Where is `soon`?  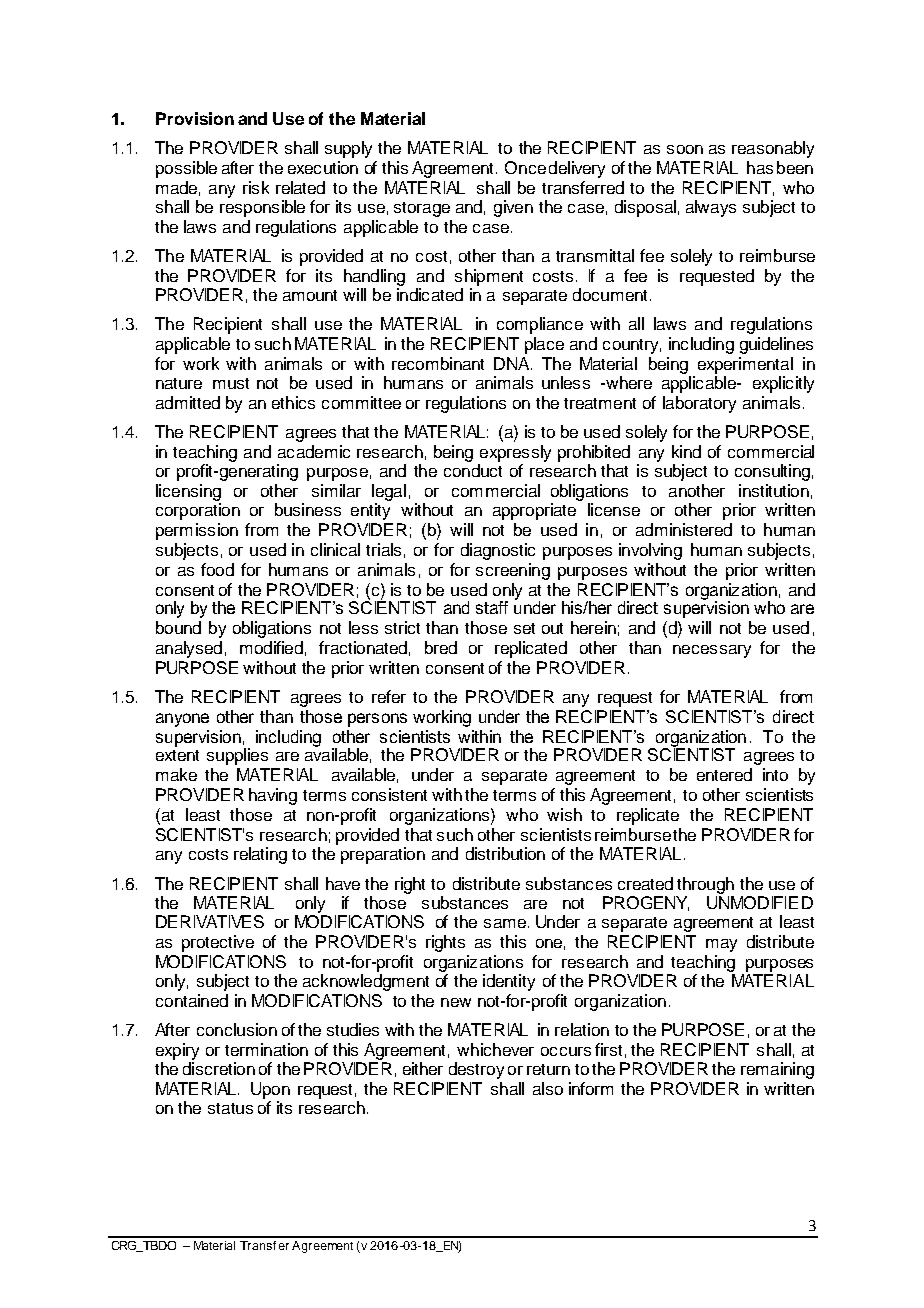 soon is located at coordinates (685, 149).
